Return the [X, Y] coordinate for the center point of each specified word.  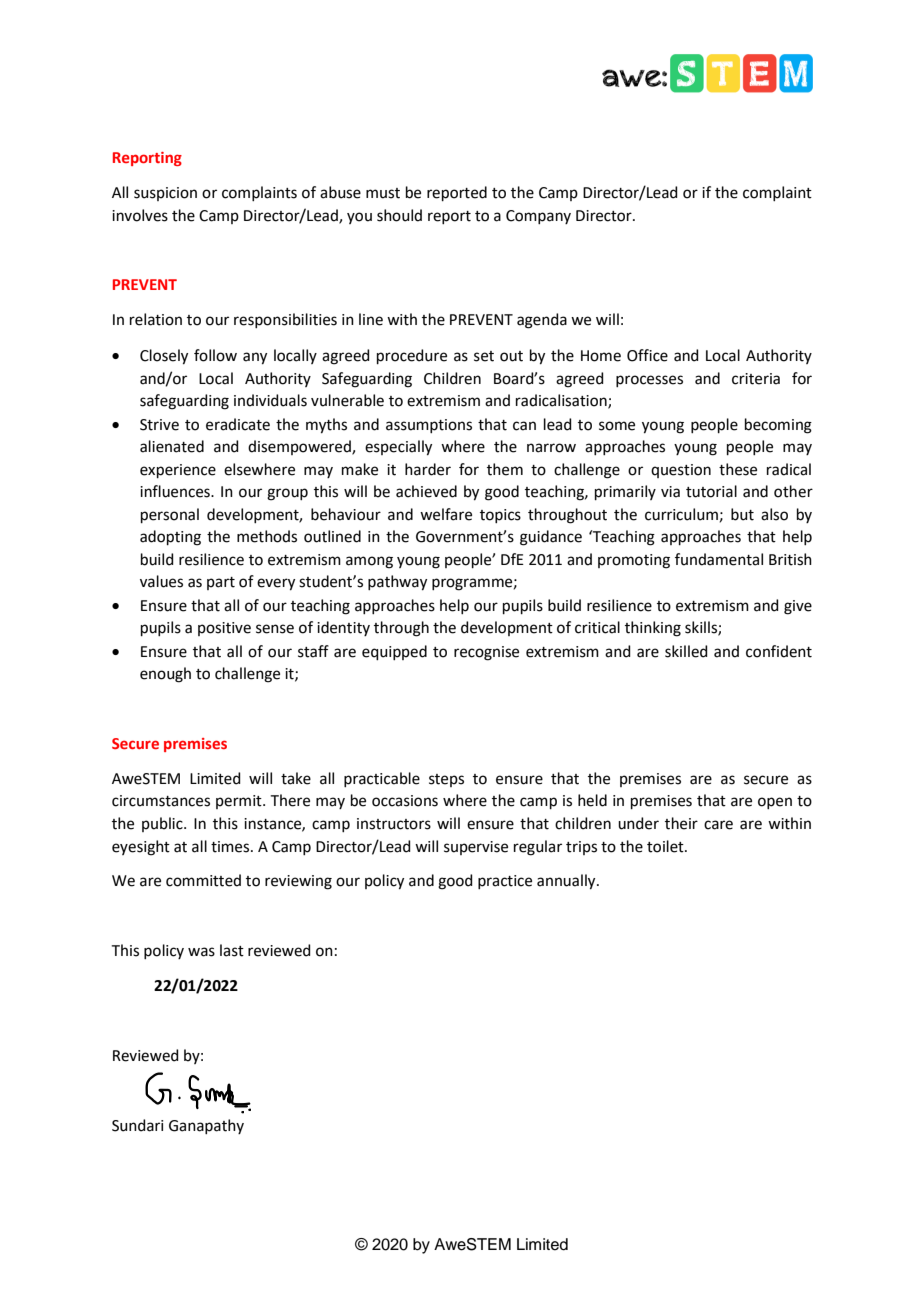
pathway [397, 583]
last [232, 950]
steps [446, 780]
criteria [756, 379]
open [775, 803]
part [221, 583]
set [484, 356]
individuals [270, 400]
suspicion [165, 194]
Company [538, 217]
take [296, 778]
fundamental [719, 559]
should [399, 215]
